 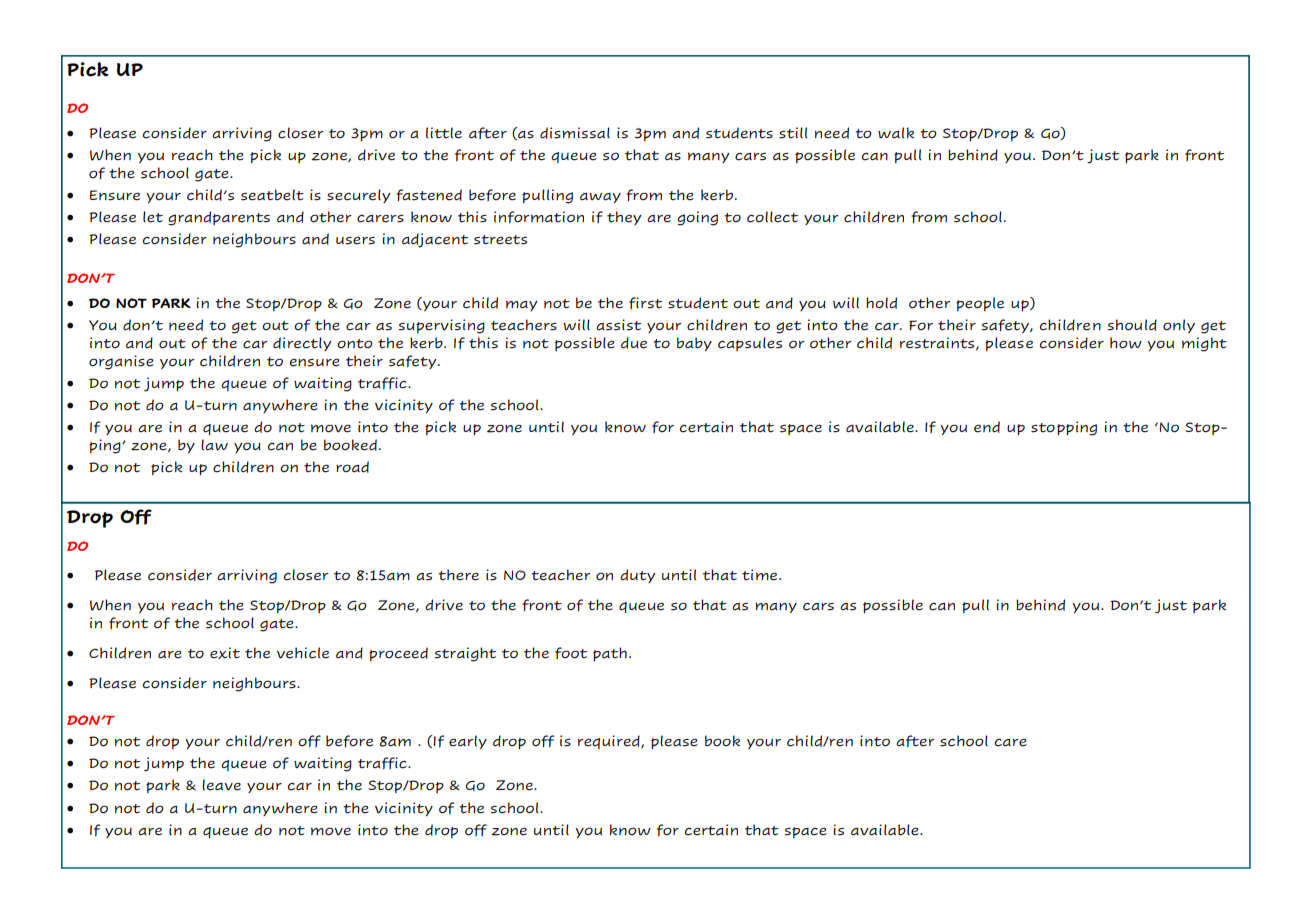 I want to click on walk, so click(x=896, y=132).
